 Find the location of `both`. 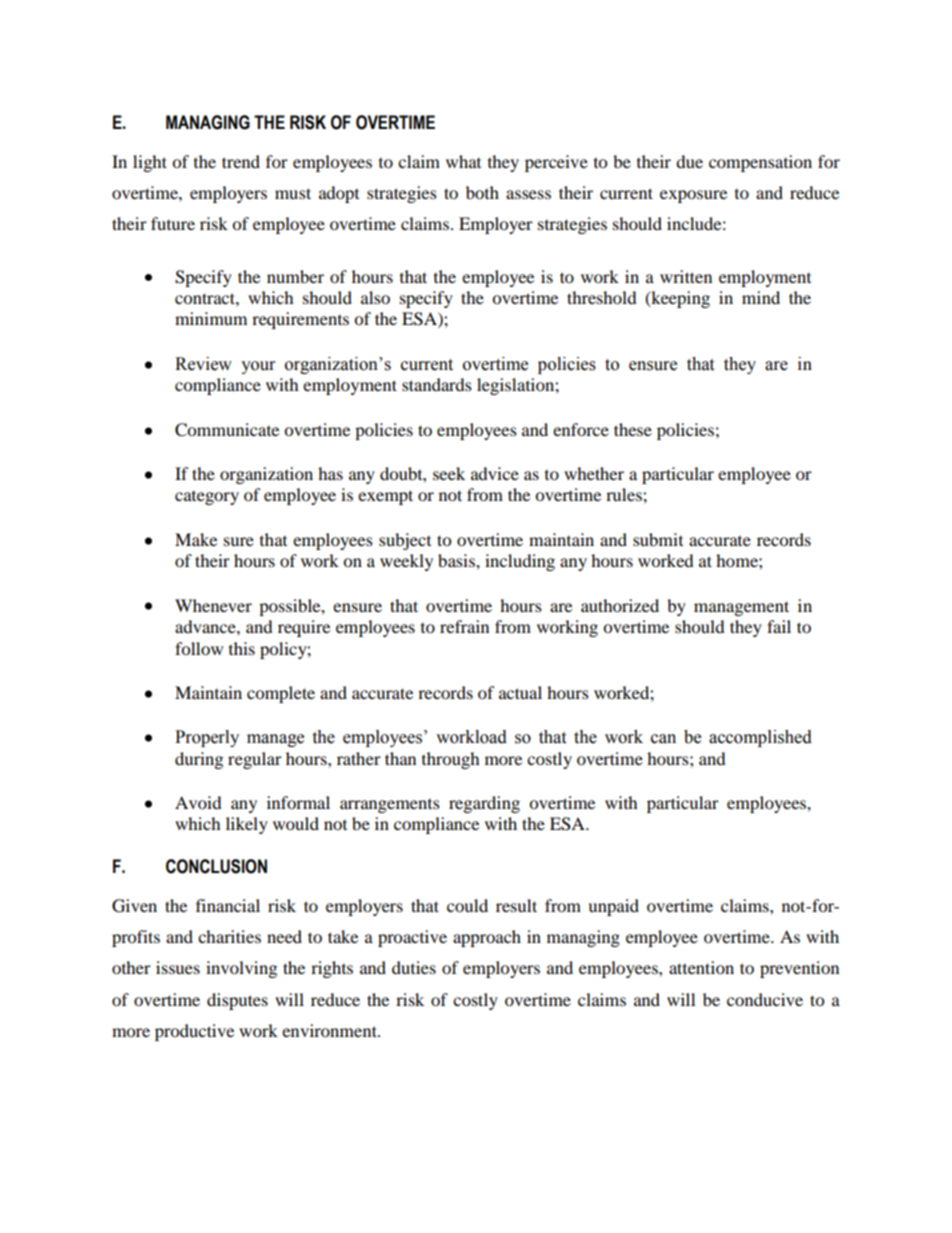

both is located at coordinates (482, 192).
